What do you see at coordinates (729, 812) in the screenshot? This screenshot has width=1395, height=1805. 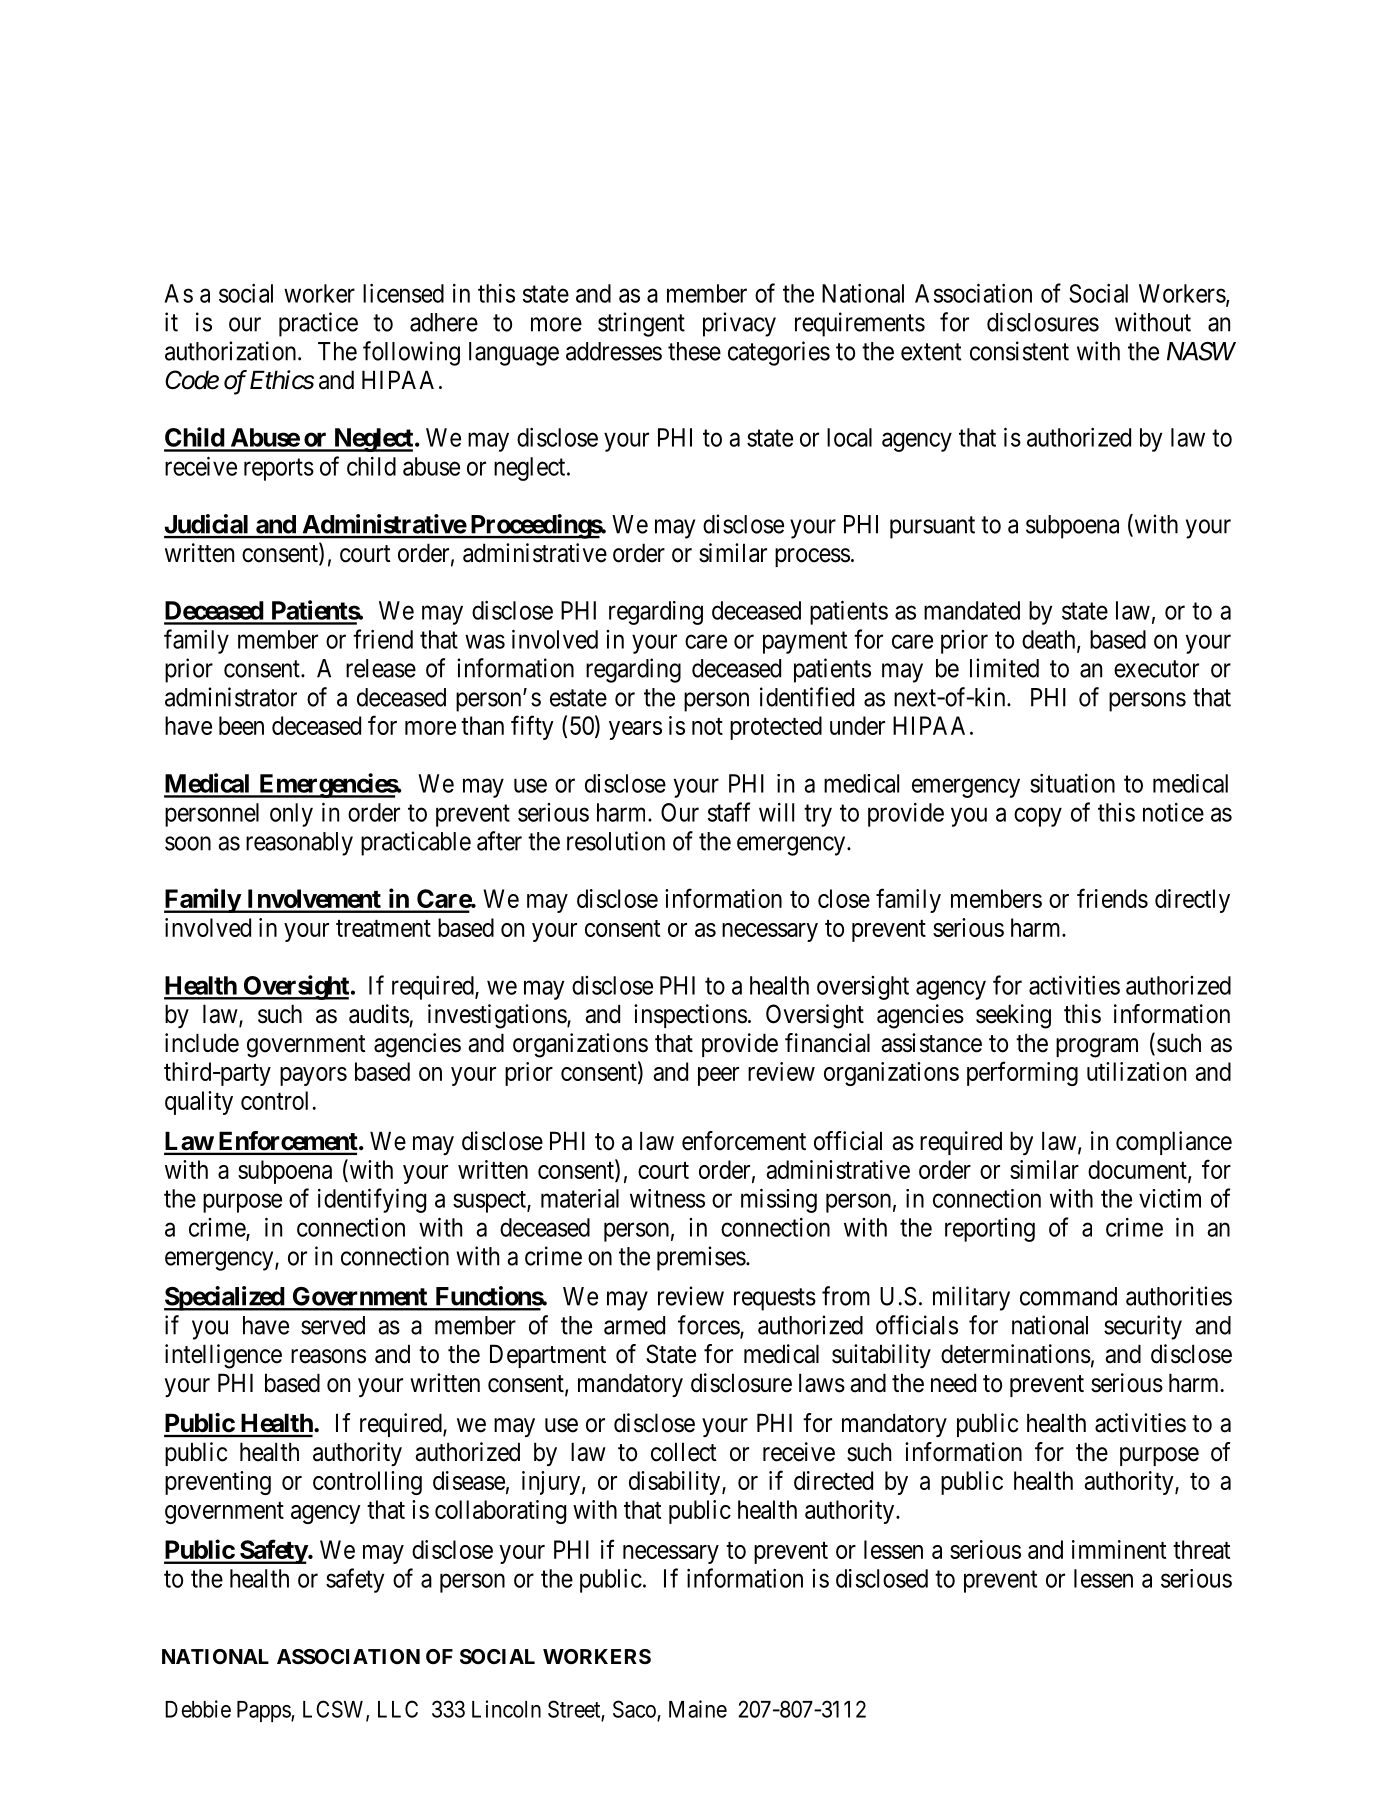 I see `staff` at bounding box center [729, 812].
